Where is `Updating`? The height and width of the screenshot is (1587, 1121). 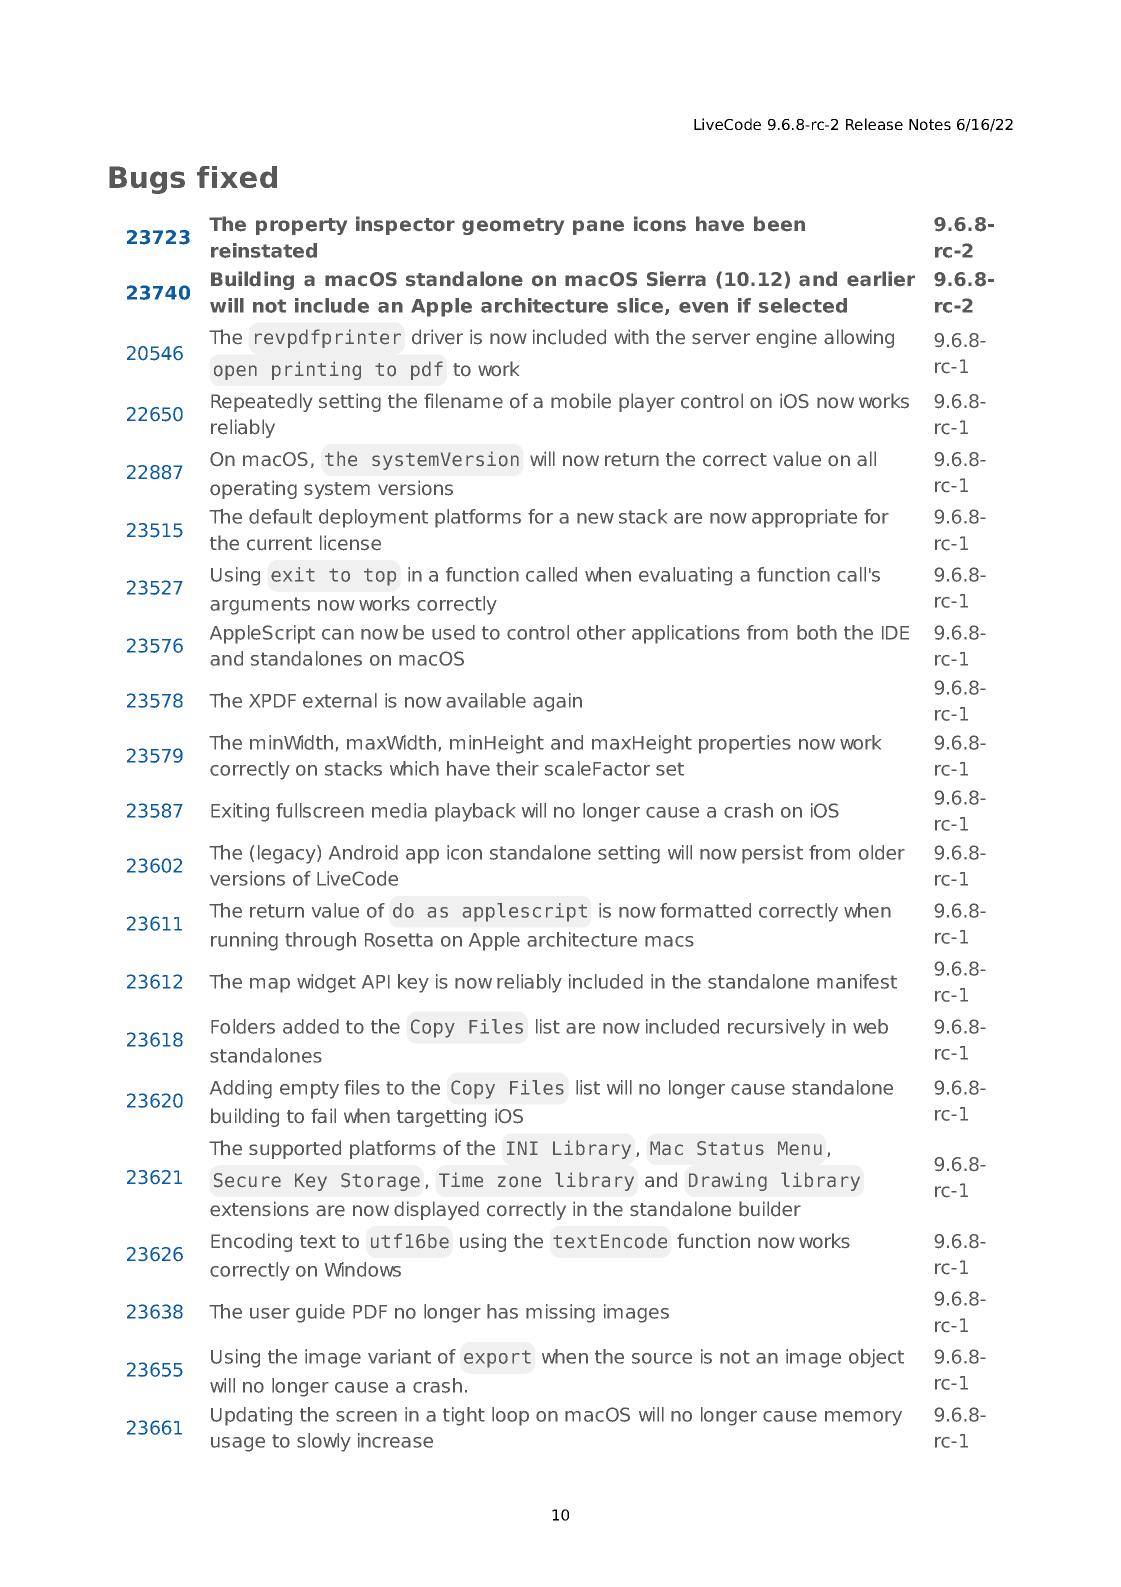
Updating is located at coordinates (251, 1416).
